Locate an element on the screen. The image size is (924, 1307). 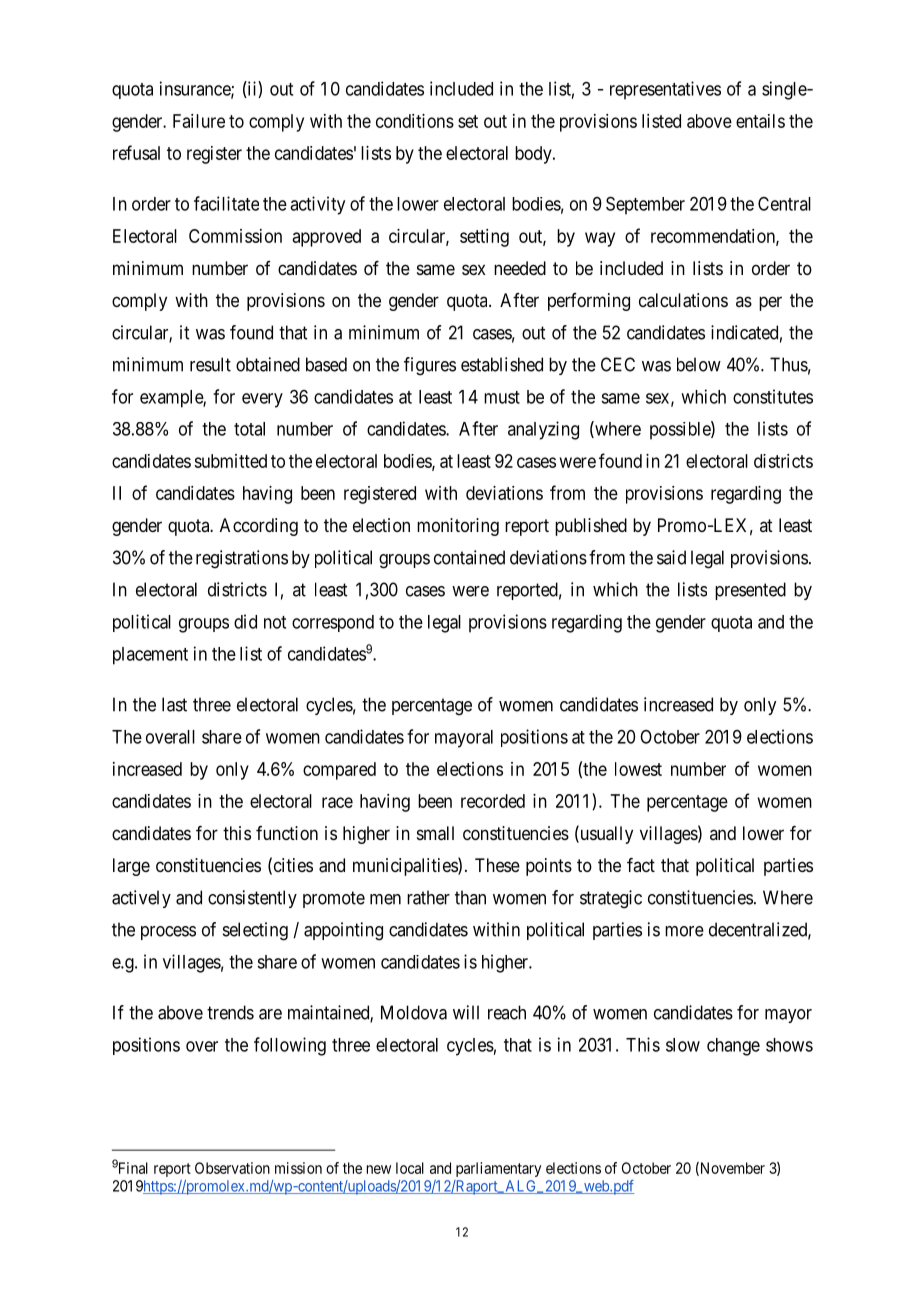
consistently is located at coordinates (252, 899).
